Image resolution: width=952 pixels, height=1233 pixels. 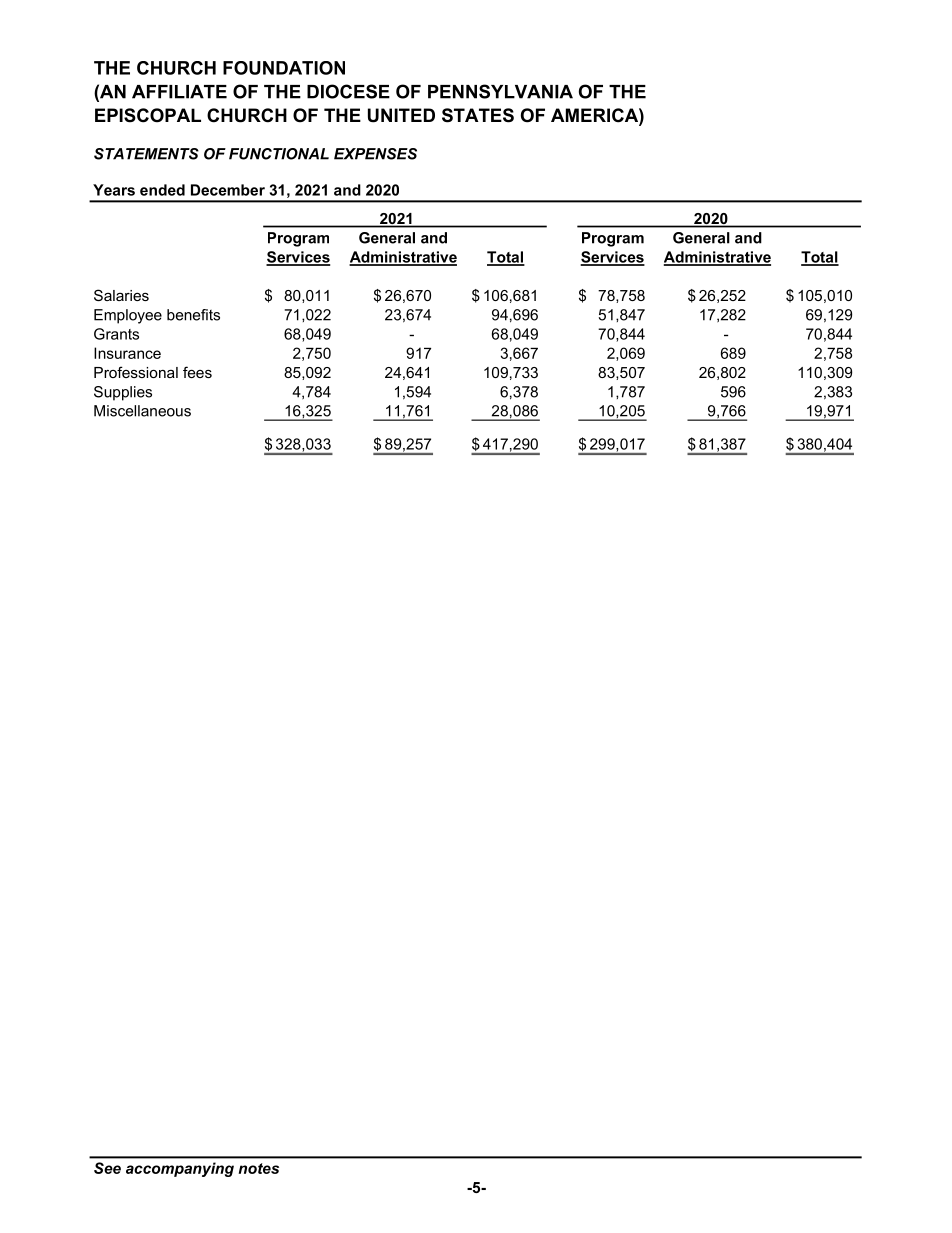 I want to click on accompanying, so click(x=180, y=1169).
